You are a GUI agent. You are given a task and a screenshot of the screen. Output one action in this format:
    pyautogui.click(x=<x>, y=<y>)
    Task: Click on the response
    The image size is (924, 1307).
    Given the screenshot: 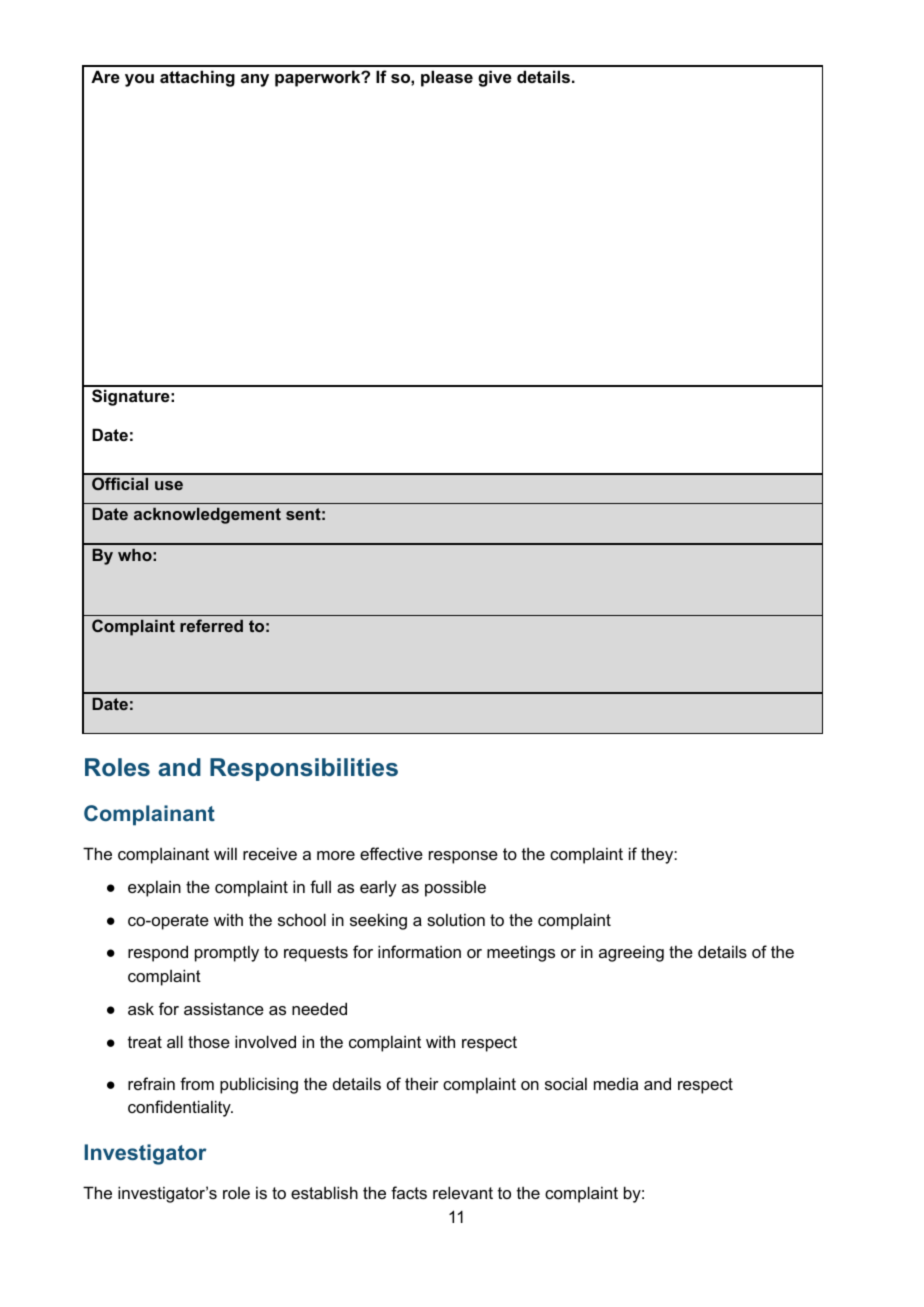 What is the action you would take?
    pyautogui.click(x=463, y=857)
